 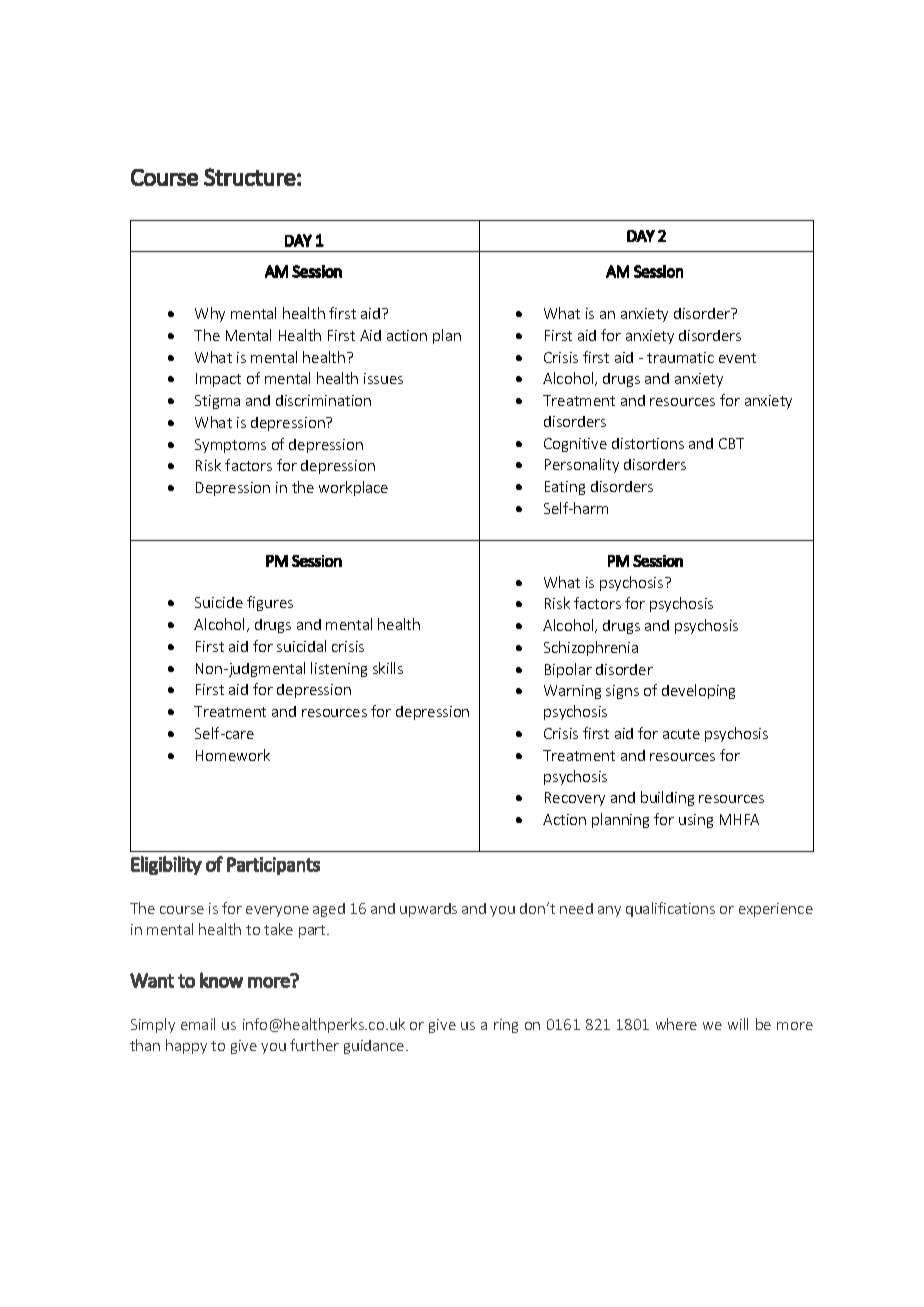 I want to click on issues, so click(x=383, y=378).
